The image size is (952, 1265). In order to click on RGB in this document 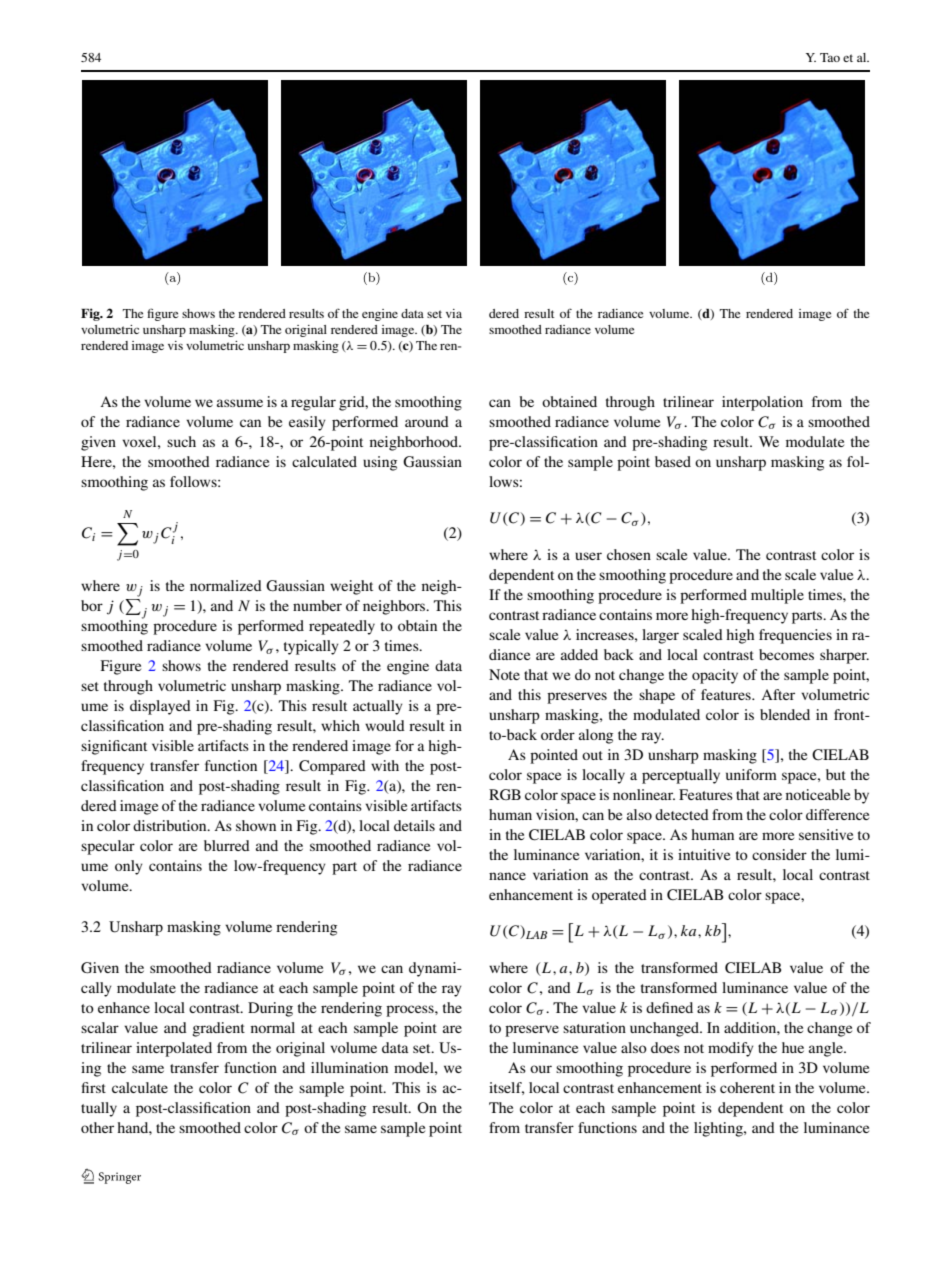, I will do `click(505, 794)`.
